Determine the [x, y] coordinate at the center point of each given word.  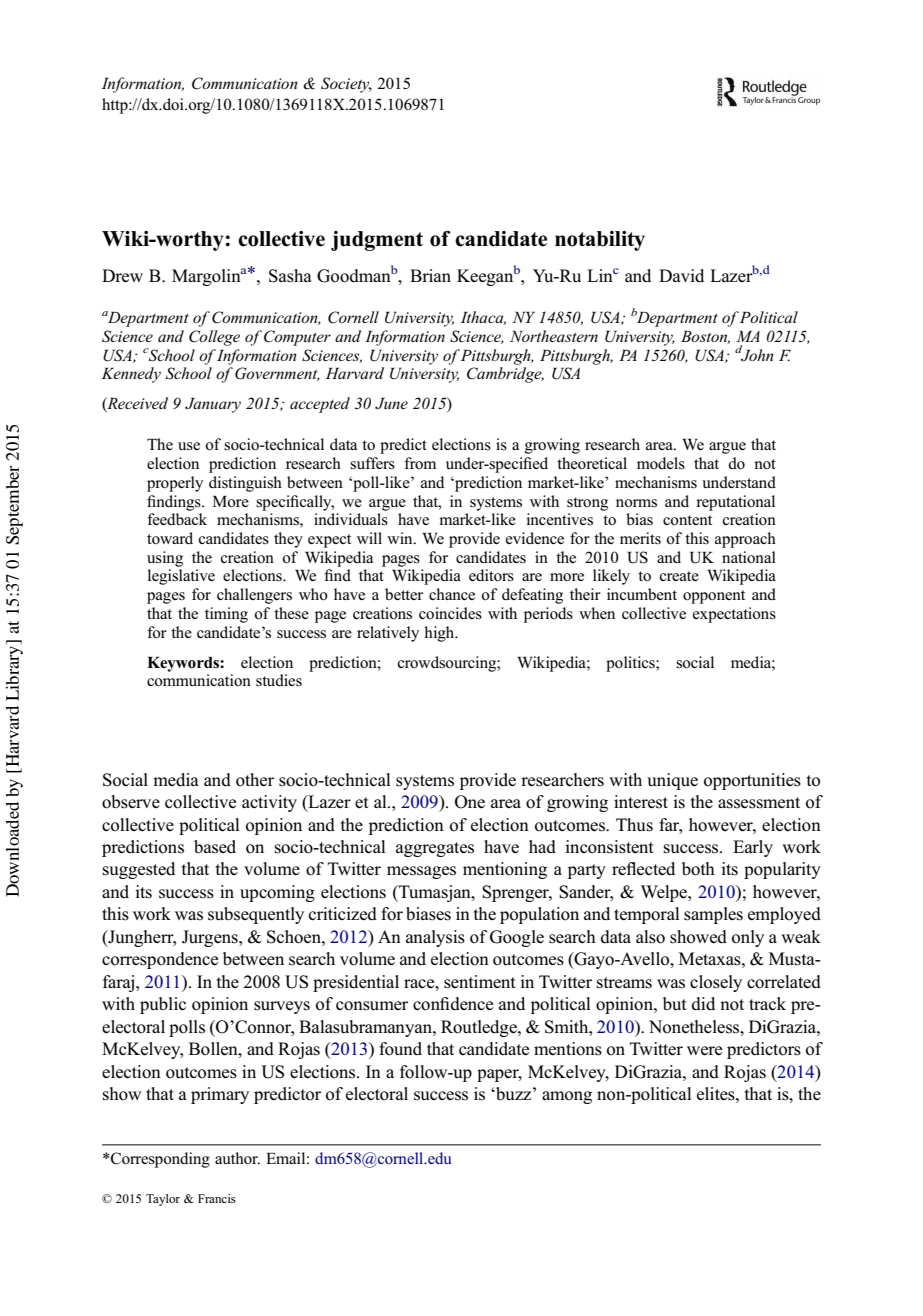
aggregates [435, 849]
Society [346, 85]
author [237, 1158]
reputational [735, 503]
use [189, 446]
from [420, 463]
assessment [759, 803]
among [567, 1097]
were [704, 1051]
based [215, 847]
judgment [377, 241]
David [681, 275]
